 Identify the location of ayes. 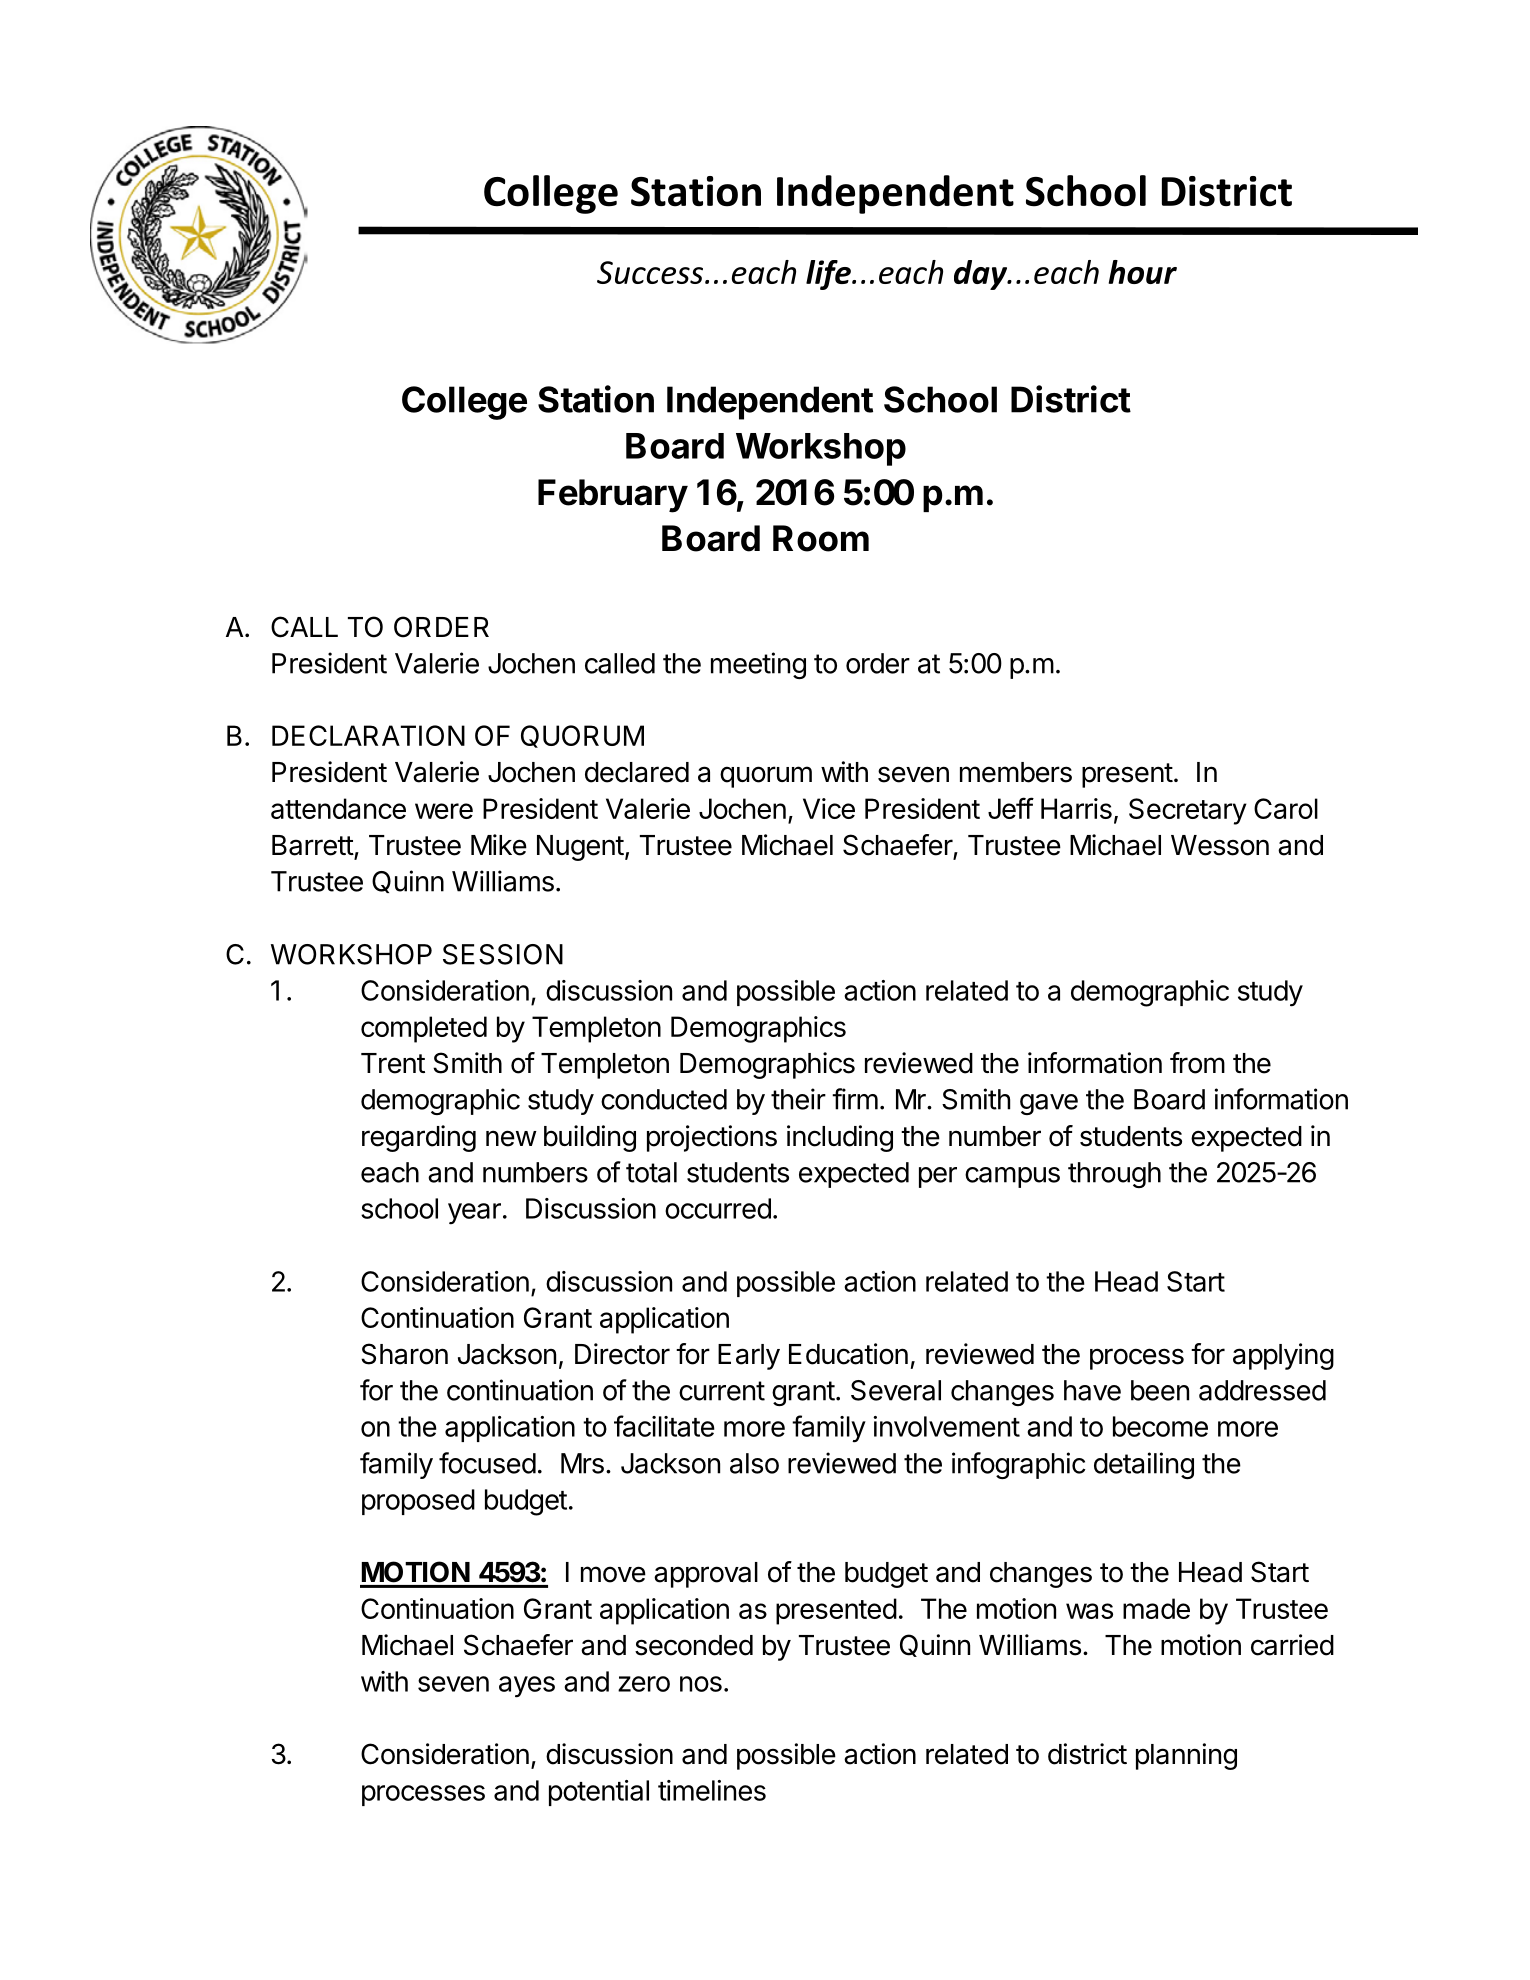
(527, 1687).
